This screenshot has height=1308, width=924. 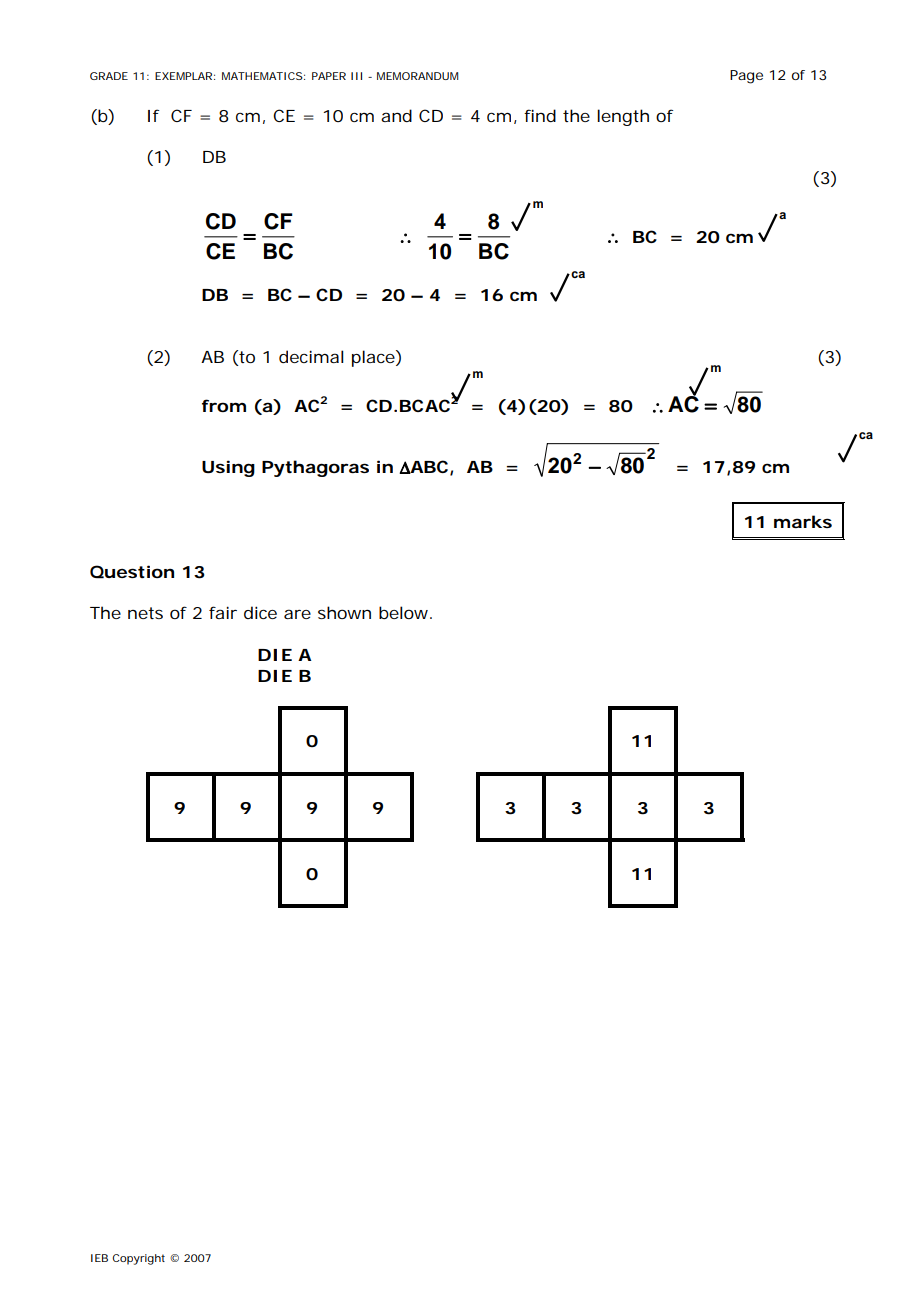 I want to click on shown, so click(x=344, y=612).
